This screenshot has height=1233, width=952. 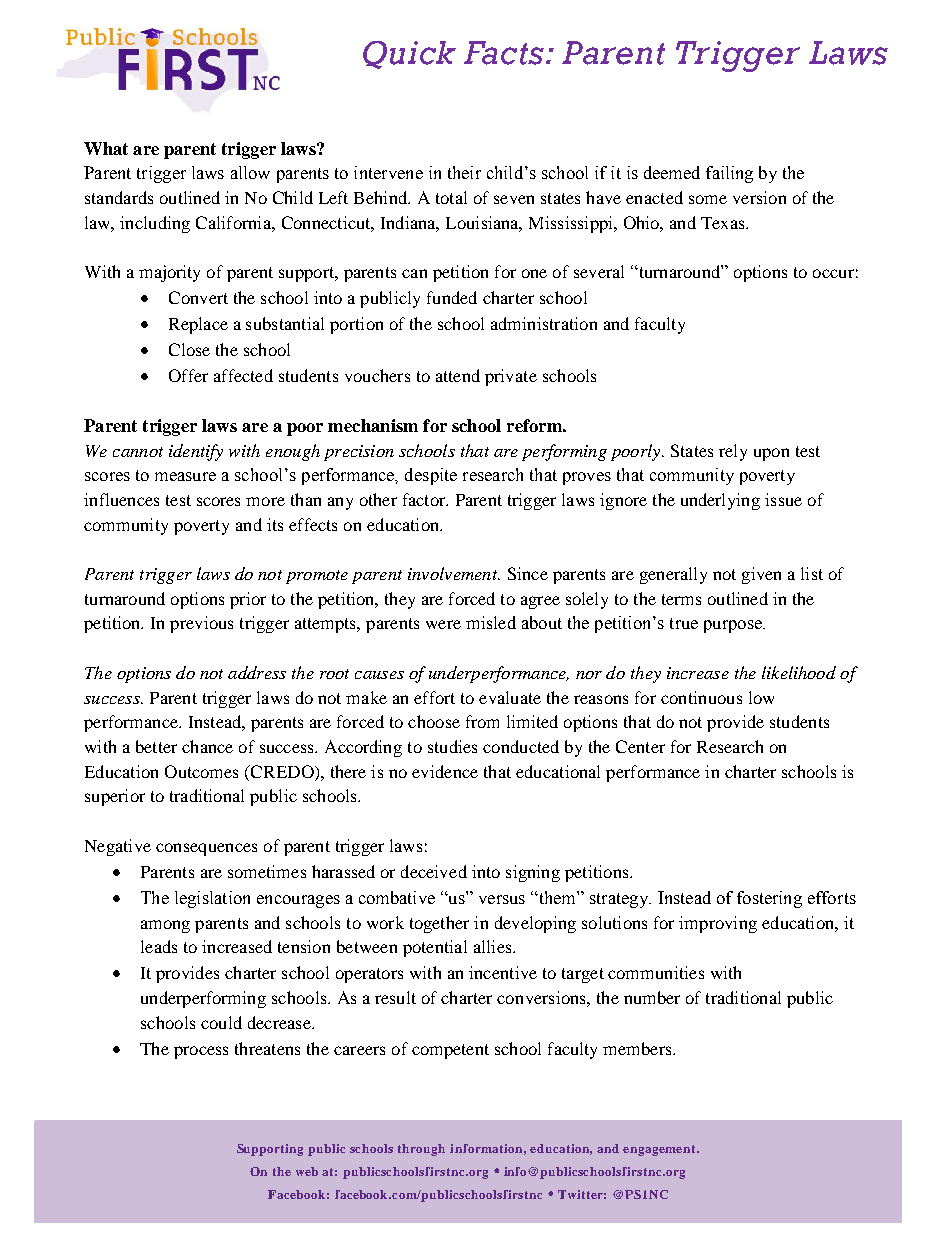 What do you see at coordinates (729, 174) in the screenshot?
I see `failing` at bounding box center [729, 174].
